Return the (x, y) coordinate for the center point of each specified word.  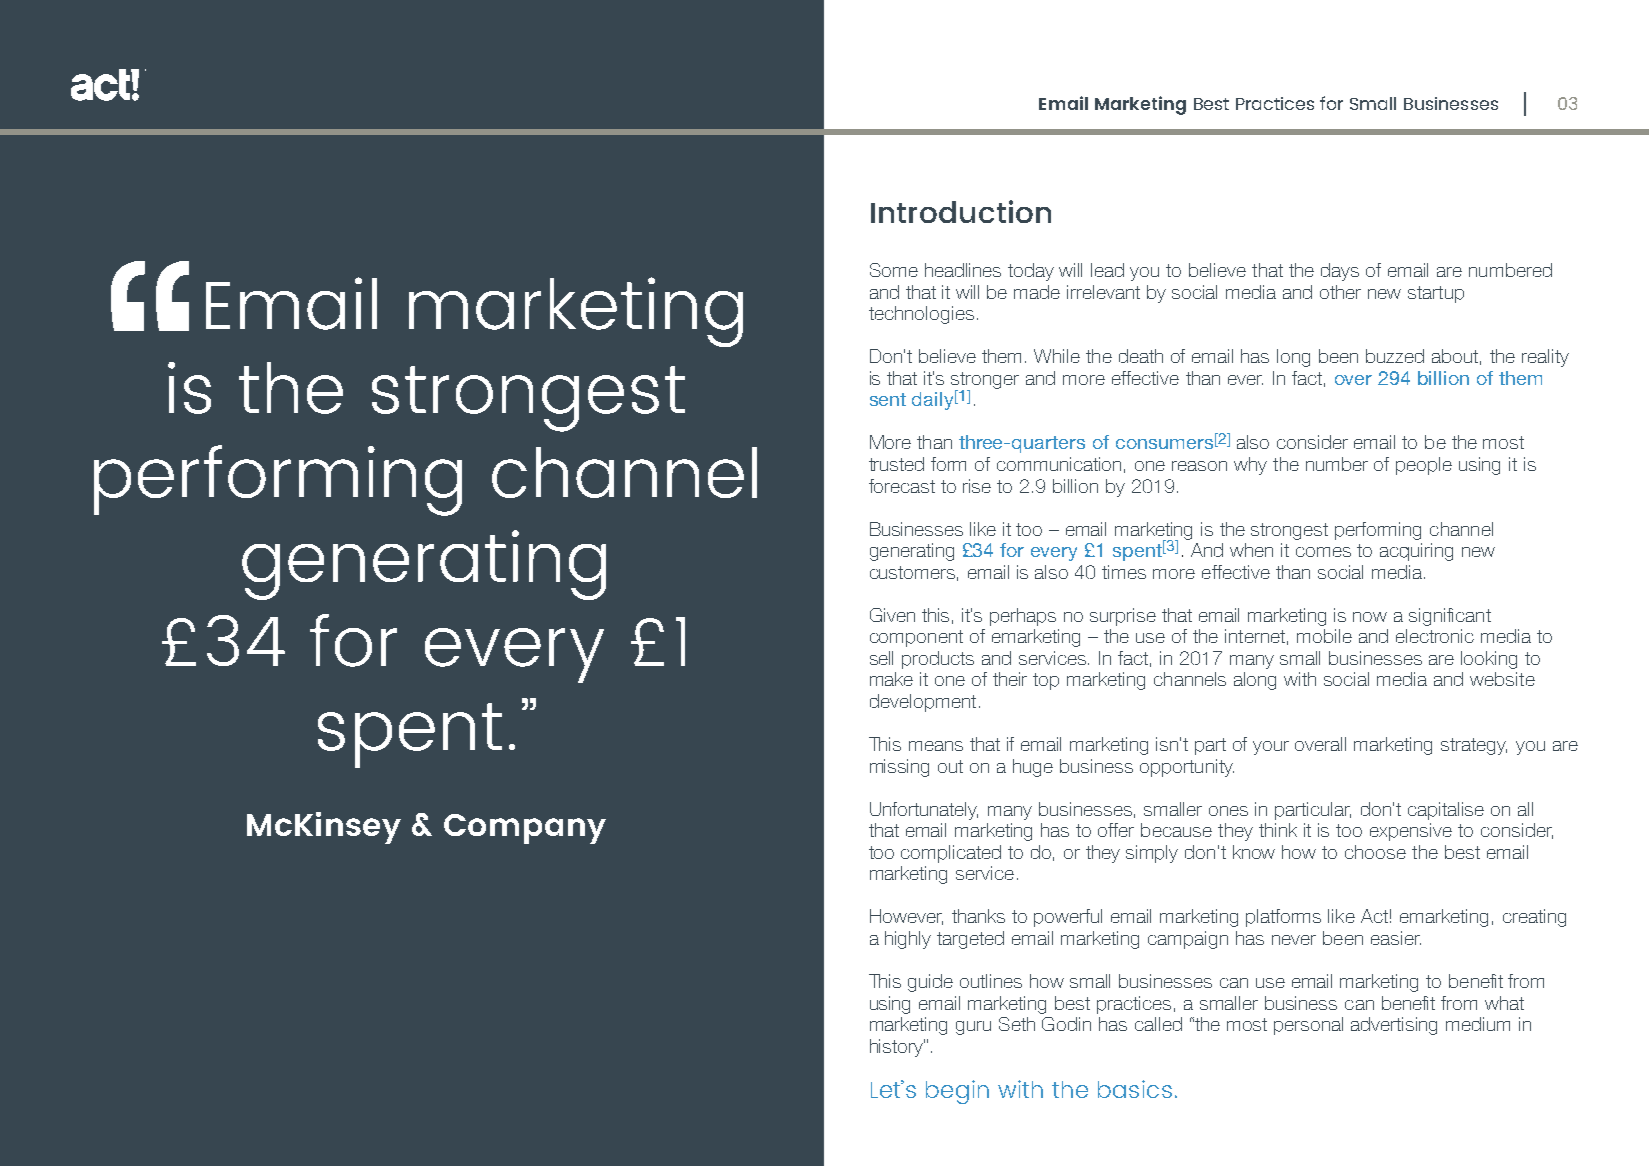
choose (1375, 852)
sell (881, 658)
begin (957, 1092)
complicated (951, 854)
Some (894, 270)
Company (525, 829)
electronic (1435, 636)
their (1010, 679)
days (1340, 272)
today (1031, 272)
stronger (985, 381)
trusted (896, 464)
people (1424, 466)
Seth (1017, 1024)
